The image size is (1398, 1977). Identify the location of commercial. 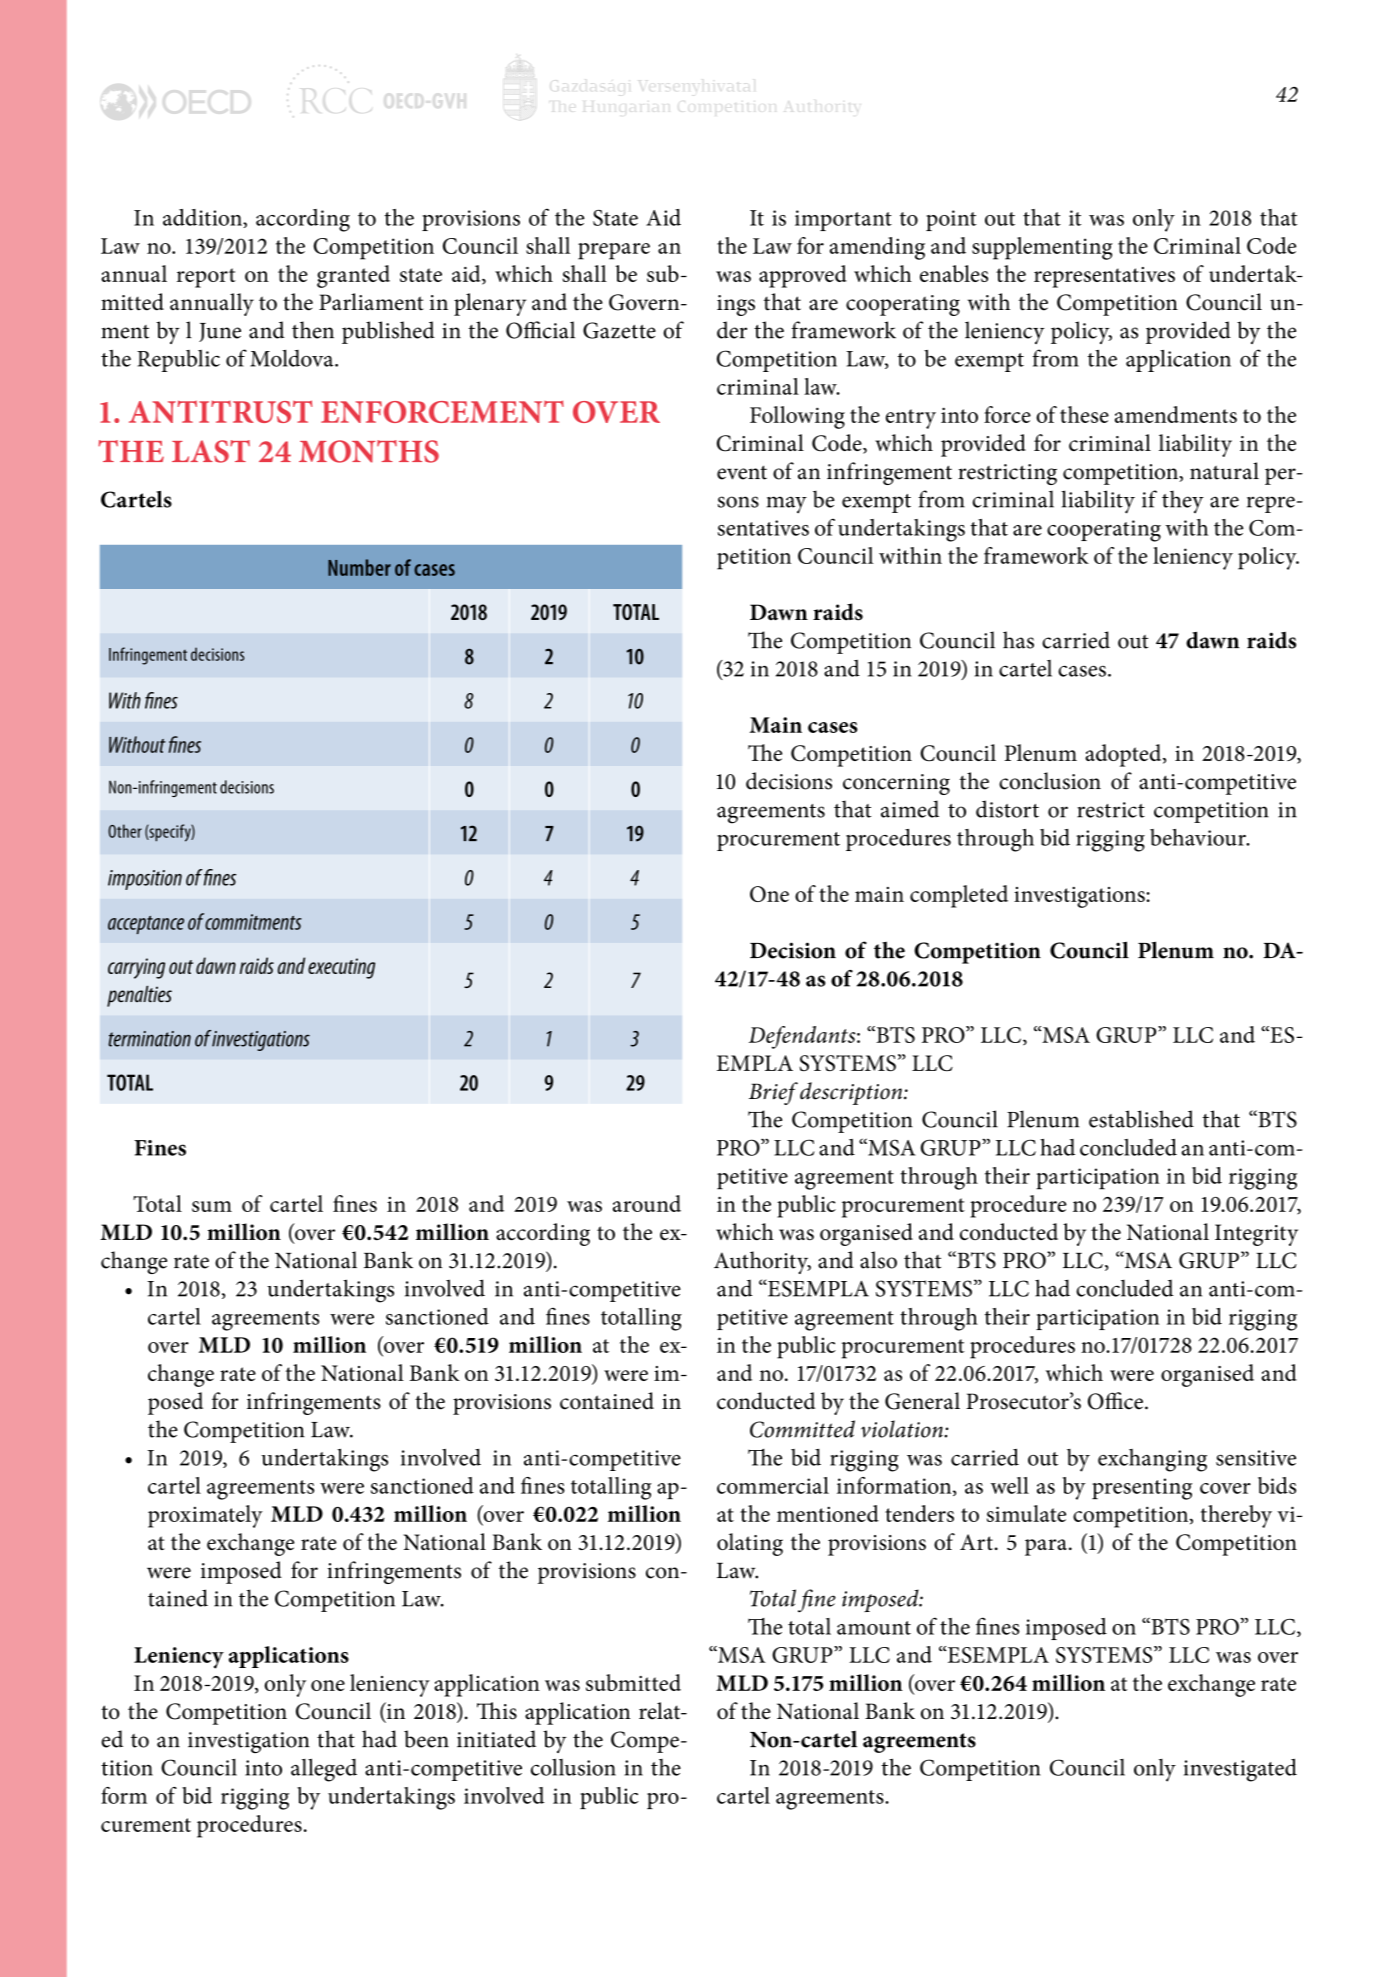
(773, 1485).
